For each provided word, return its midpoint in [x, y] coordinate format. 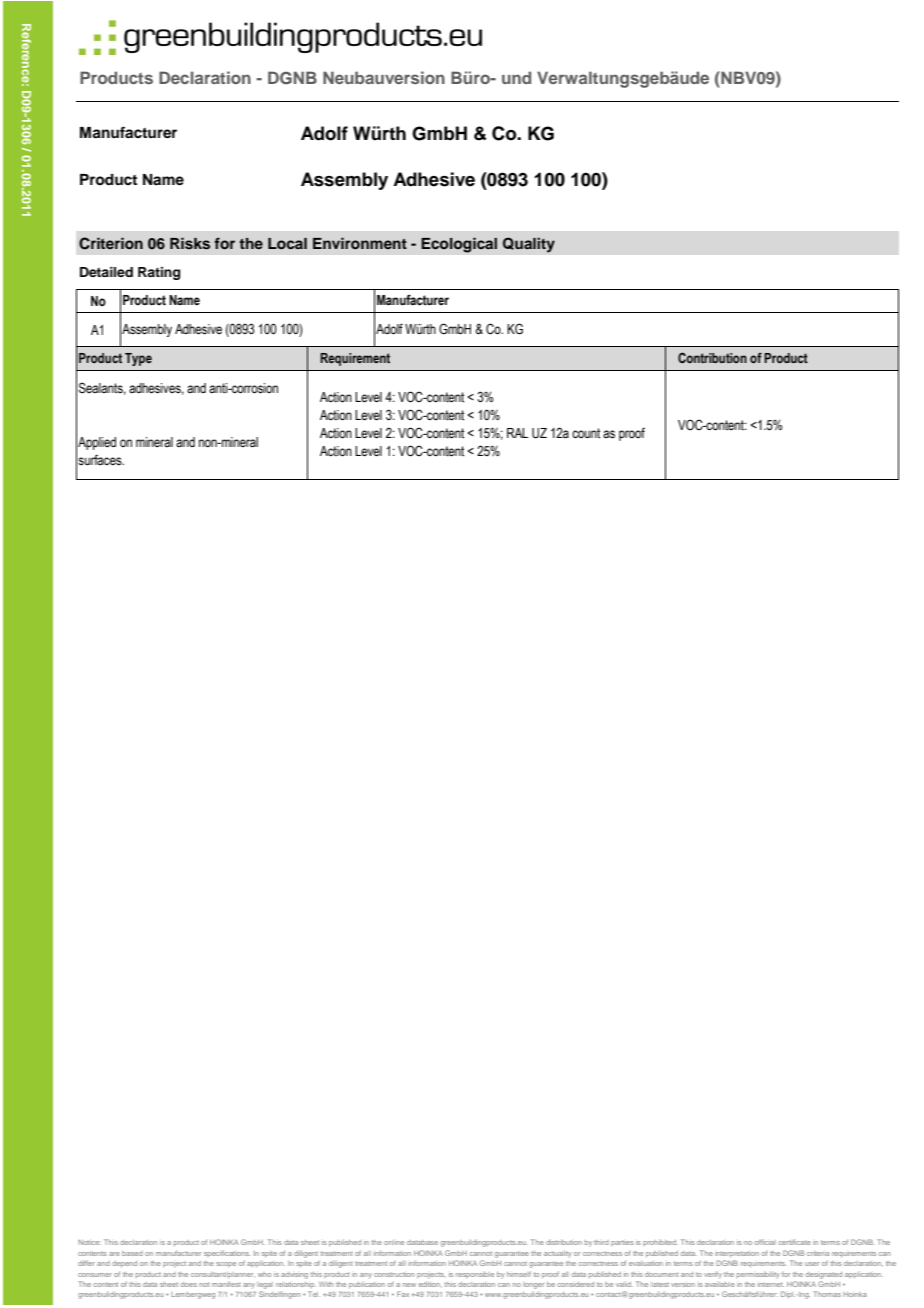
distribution [564, 1242]
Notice [89, 1242]
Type [138, 359]
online [394, 1242]
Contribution [712, 357]
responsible [475, 1275]
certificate [795, 1242]
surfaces [101, 460]
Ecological [459, 245]
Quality [529, 245]
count [586, 433]
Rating [159, 273]
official [765, 1242]
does [189, 1284]
